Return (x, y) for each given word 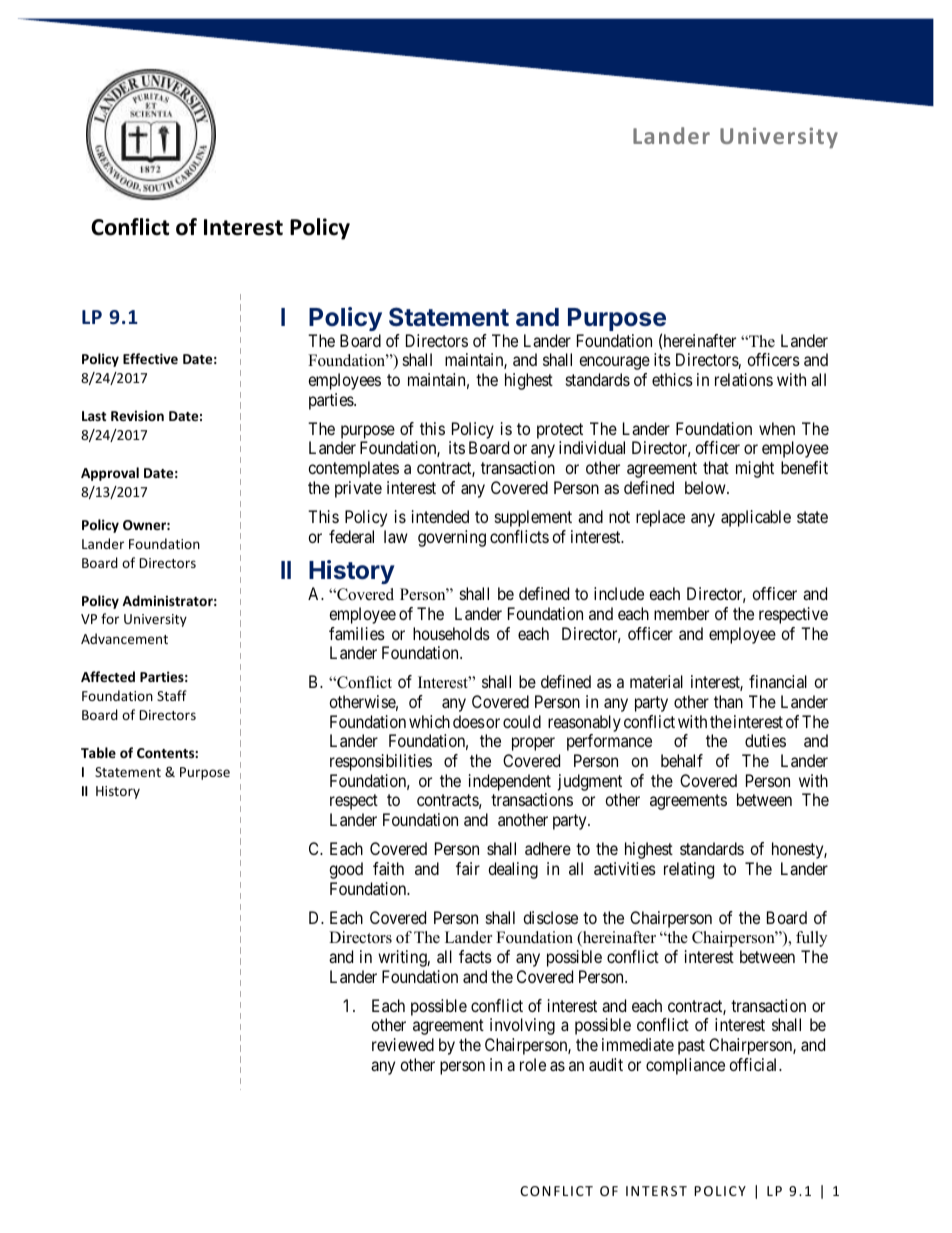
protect (560, 432)
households (451, 633)
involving (522, 1026)
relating (689, 870)
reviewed (403, 1044)
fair (468, 868)
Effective (150, 358)
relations (744, 379)
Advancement (124, 638)
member (681, 613)
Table (98, 752)
